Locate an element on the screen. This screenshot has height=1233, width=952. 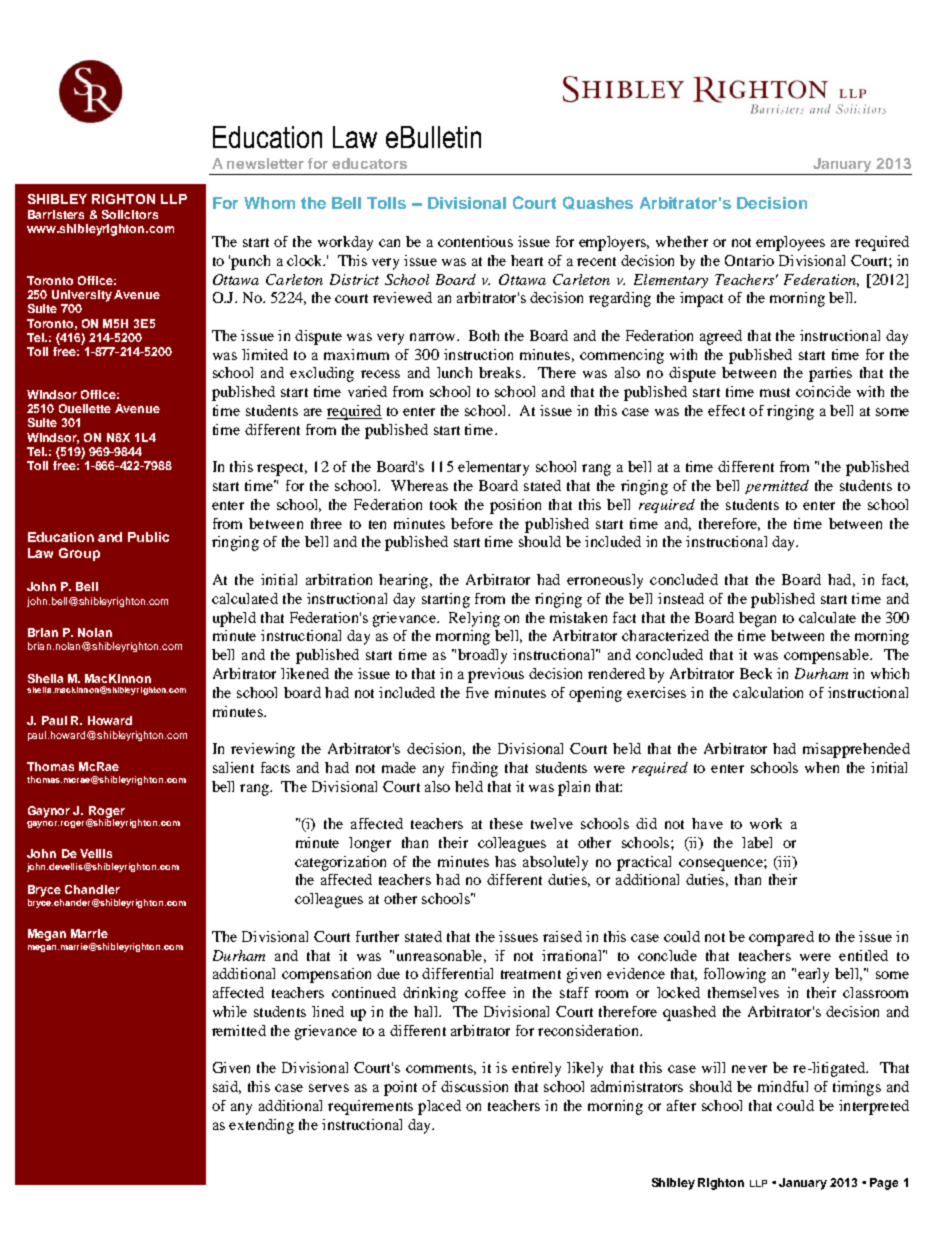
Public is located at coordinates (148, 537).
